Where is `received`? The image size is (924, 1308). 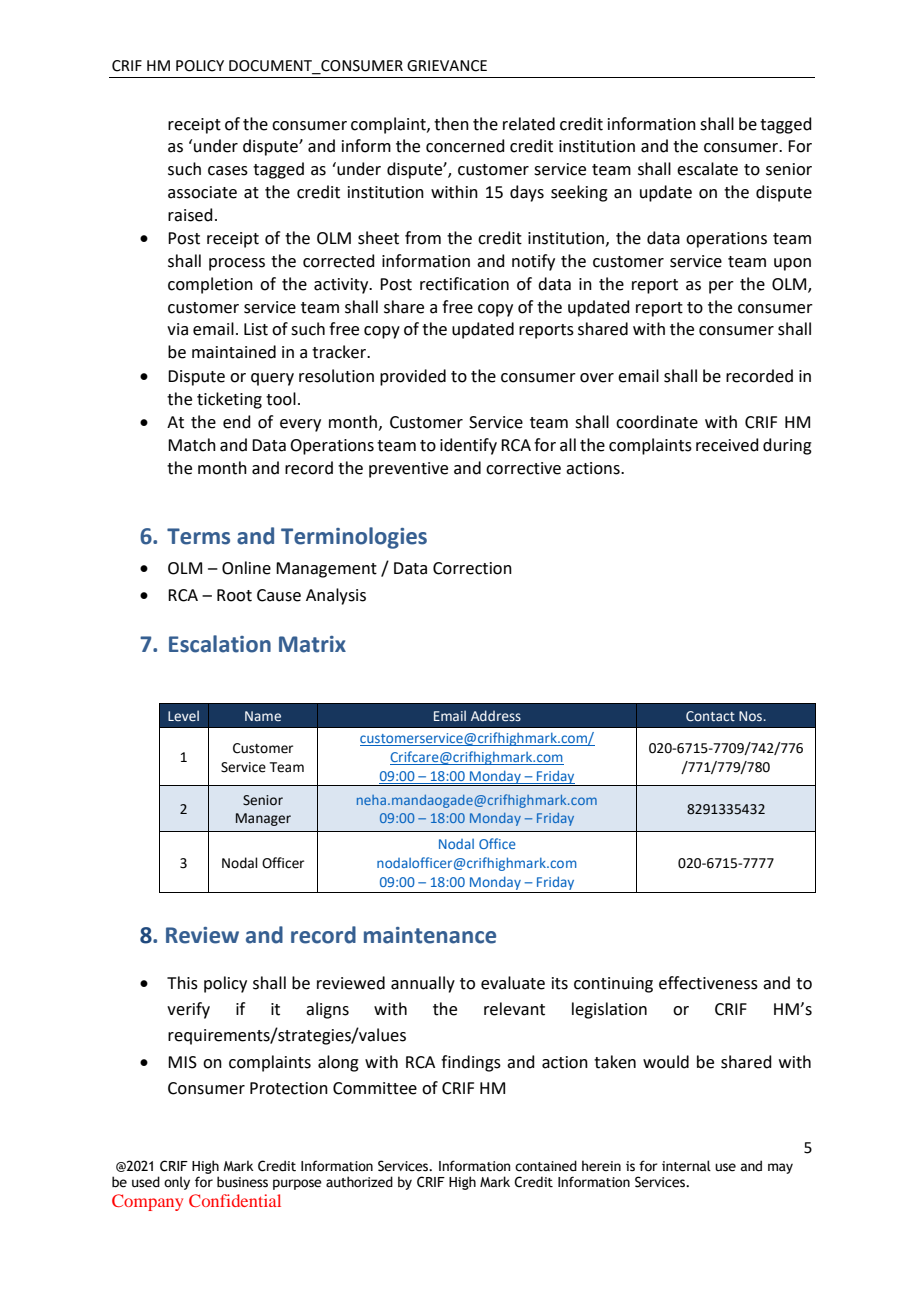 received is located at coordinates (727, 445).
